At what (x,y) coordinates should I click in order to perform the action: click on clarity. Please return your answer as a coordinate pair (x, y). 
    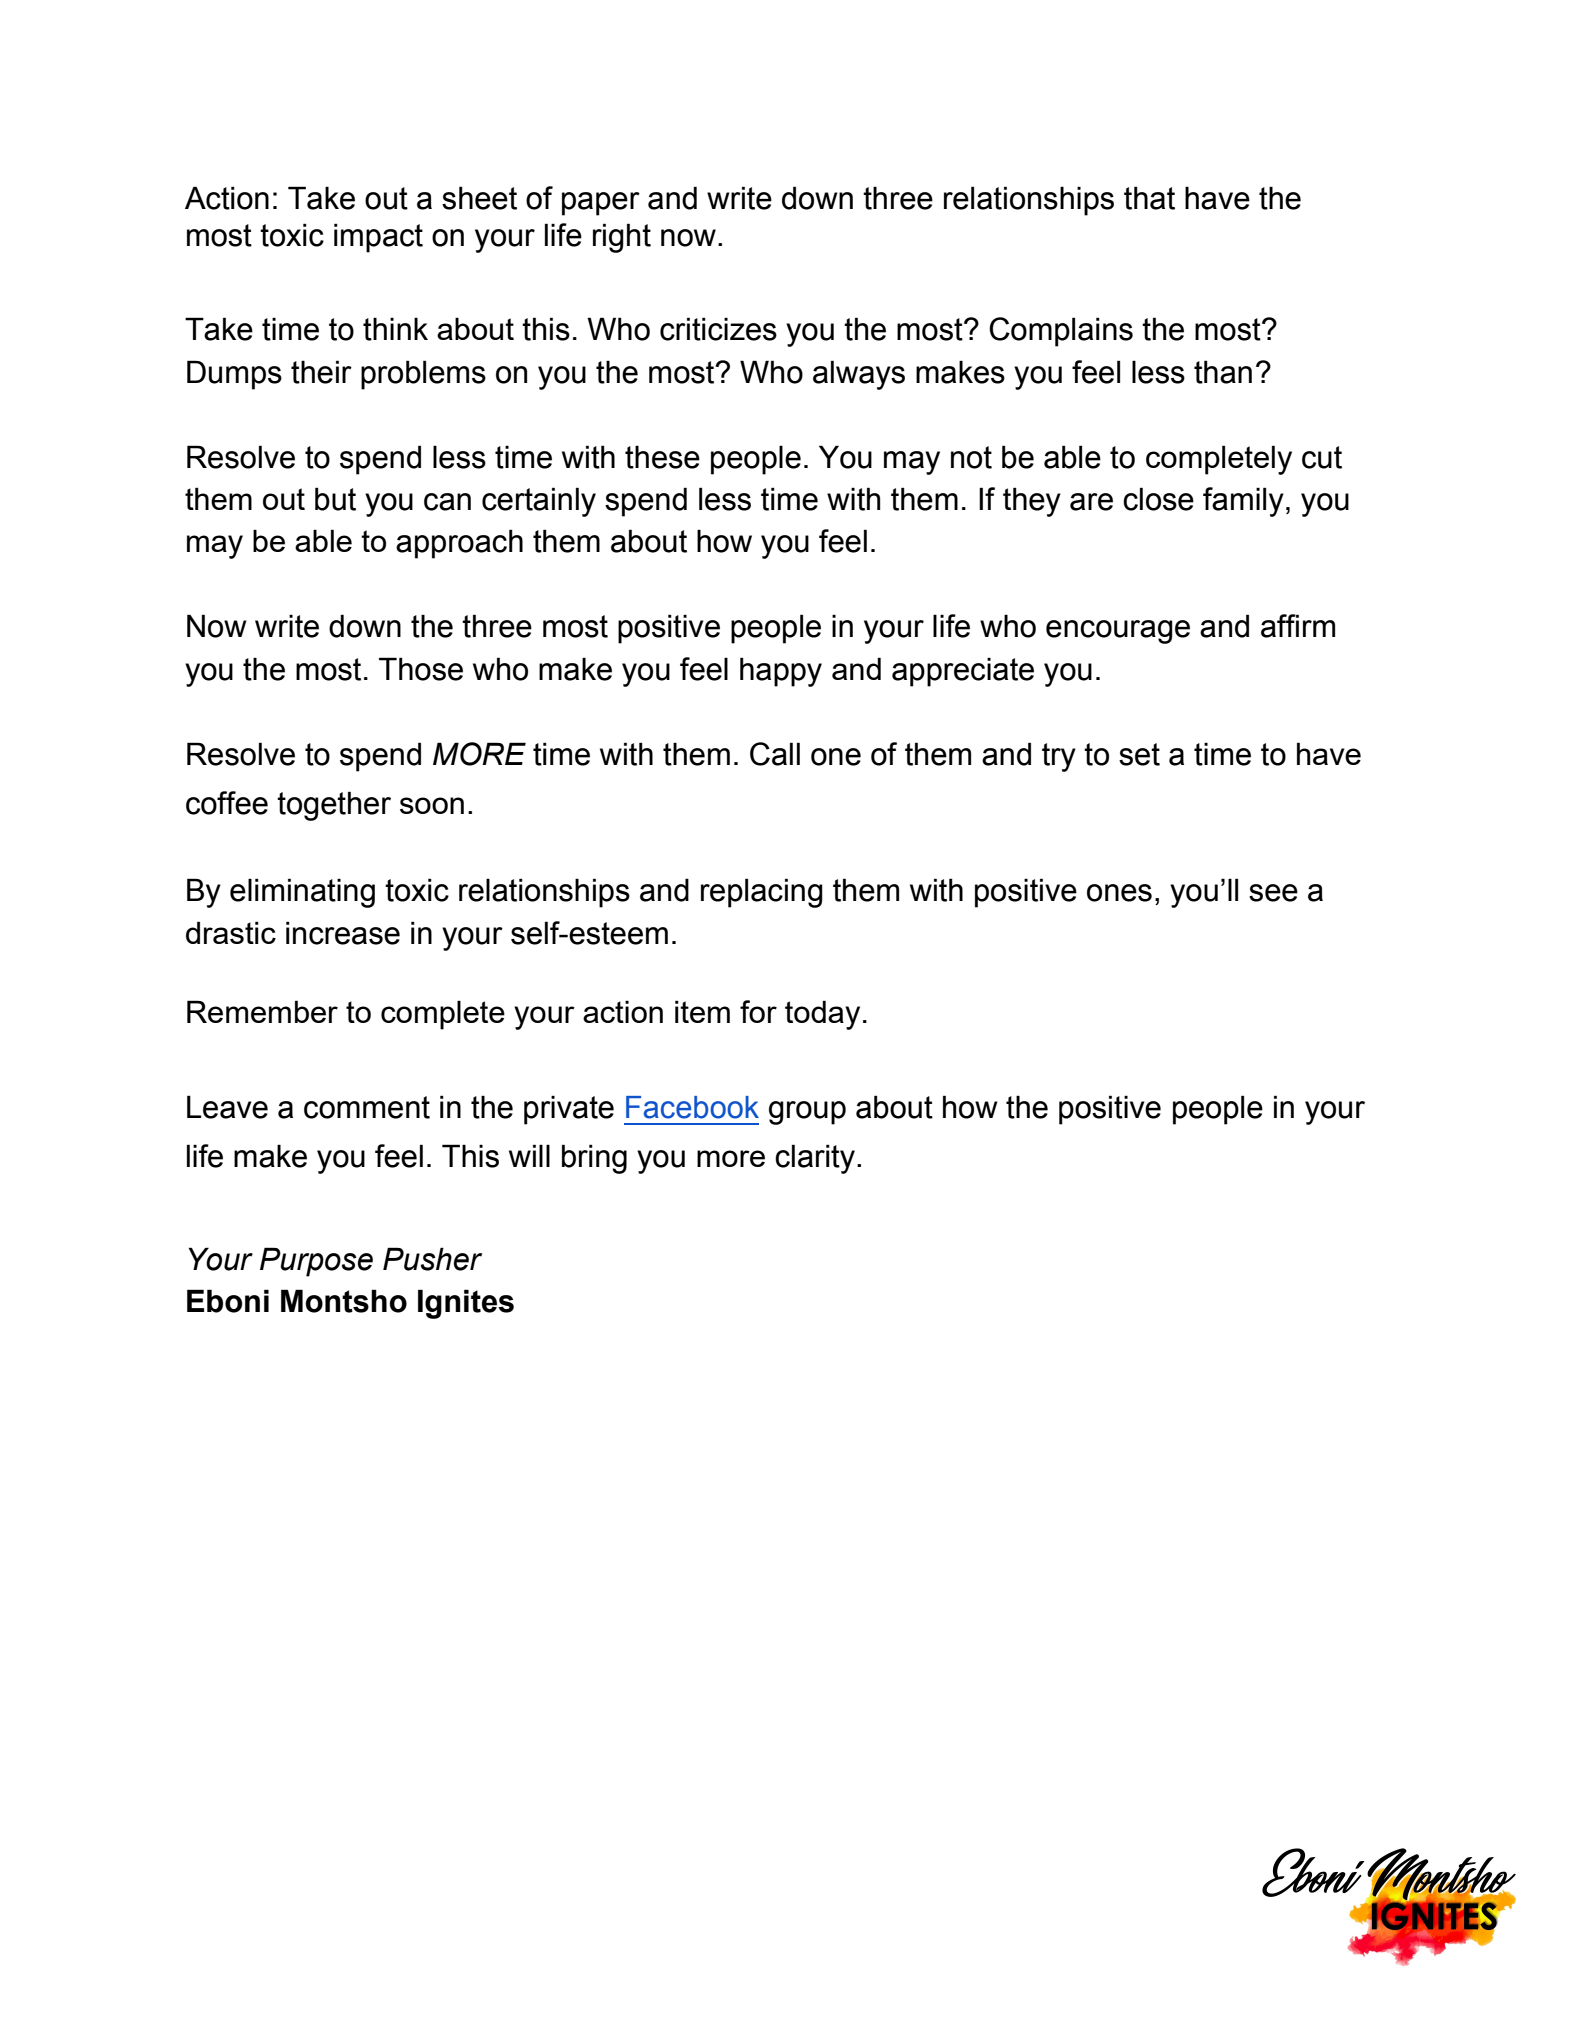
    Looking at the image, I should click on (815, 1159).
